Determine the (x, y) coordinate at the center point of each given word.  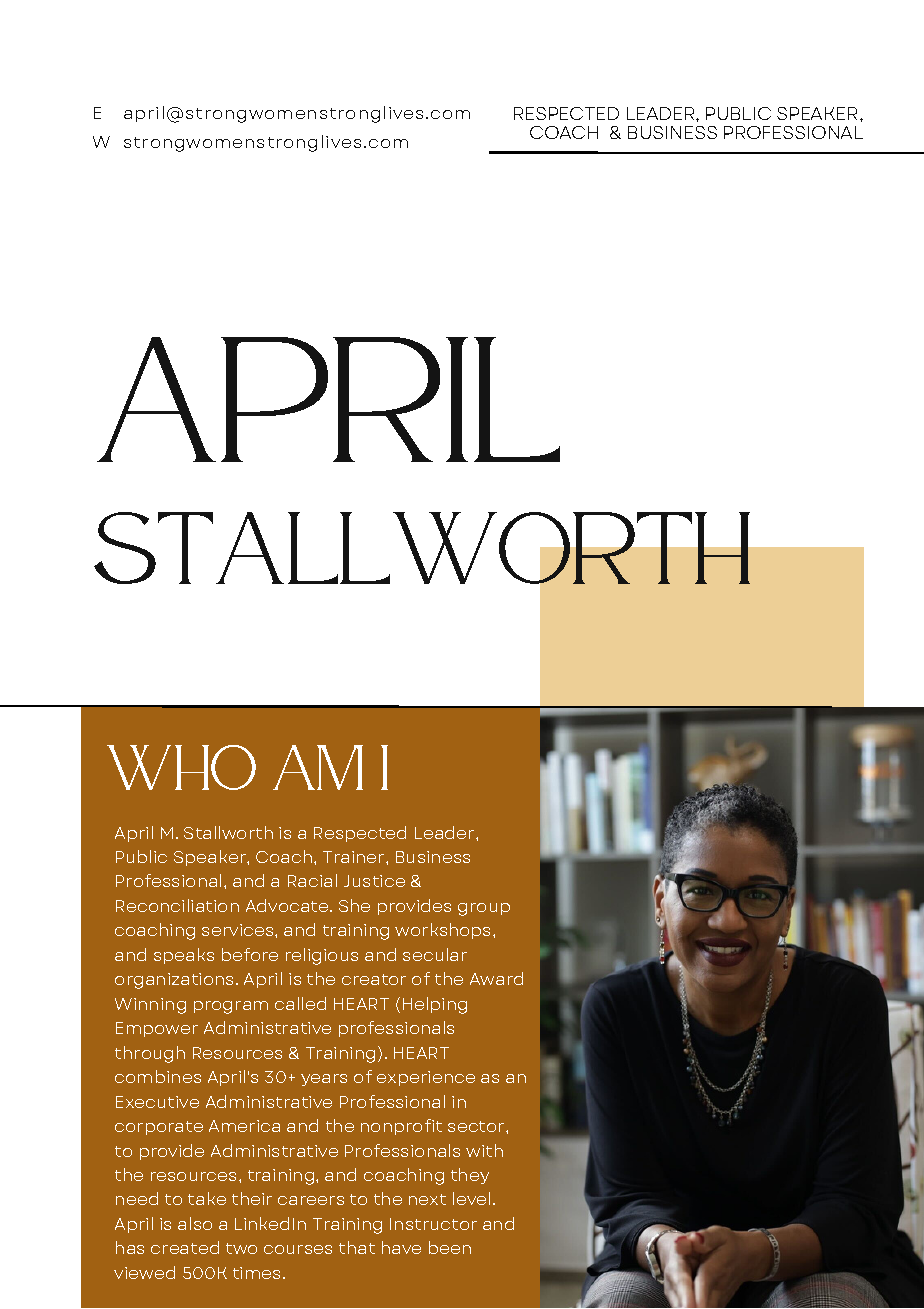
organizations (176, 981)
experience (426, 1078)
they (470, 1176)
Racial (312, 880)
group (484, 909)
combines (158, 1076)
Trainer (355, 857)
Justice (374, 881)
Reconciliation (177, 905)
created (185, 1247)
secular (435, 954)
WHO (181, 767)
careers (311, 1200)
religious (322, 956)
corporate (159, 1128)
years (324, 1080)
